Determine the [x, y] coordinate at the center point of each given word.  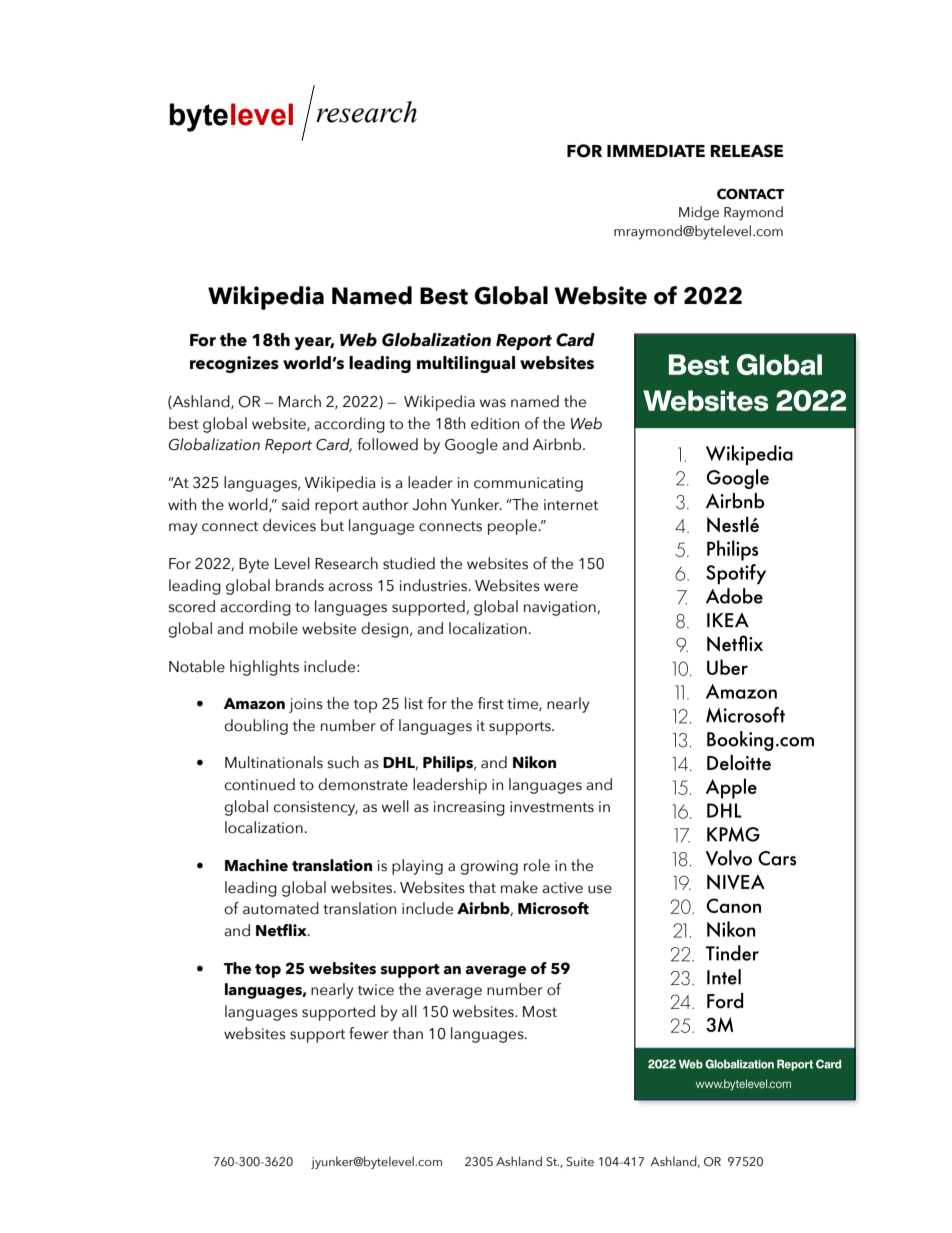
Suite [580, 1161]
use [600, 889]
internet [571, 505]
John [429, 504]
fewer [369, 1033]
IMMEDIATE [656, 151]
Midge [699, 213]
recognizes [234, 364]
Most [540, 1012]
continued [259, 784]
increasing [469, 808]
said [295, 504]
